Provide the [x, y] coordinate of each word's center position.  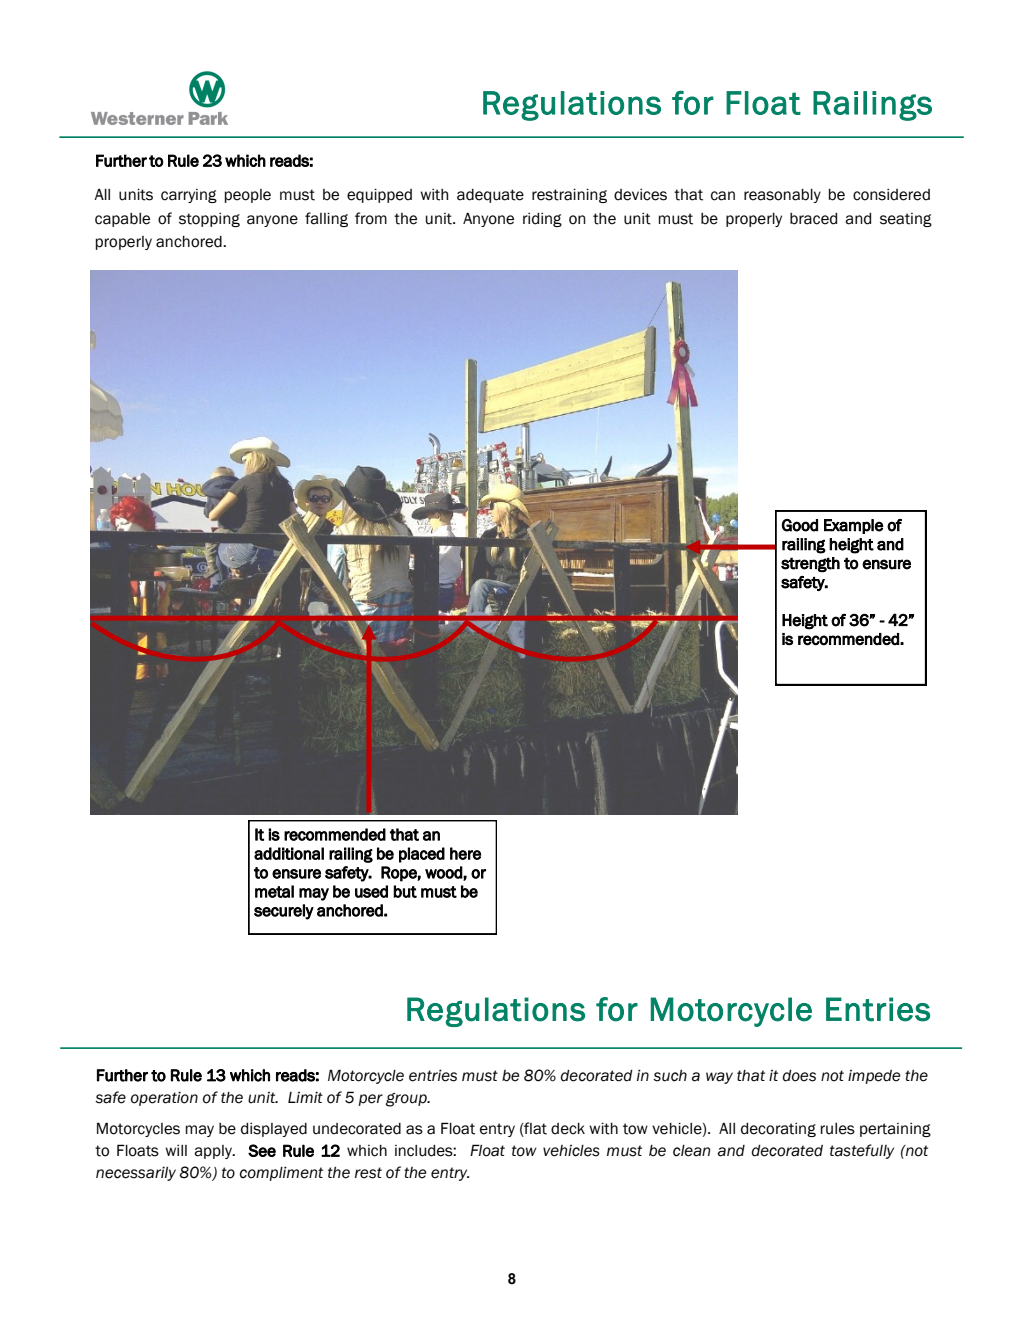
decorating [778, 1130]
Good [800, 525]
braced [813, 219]
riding [542, 220]
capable [122, 220]
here [465, 853]
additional [289, 853]
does [799, 1076]
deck [568, 1129]
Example [854, 526]
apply [214, 1152]
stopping [209, 220]
